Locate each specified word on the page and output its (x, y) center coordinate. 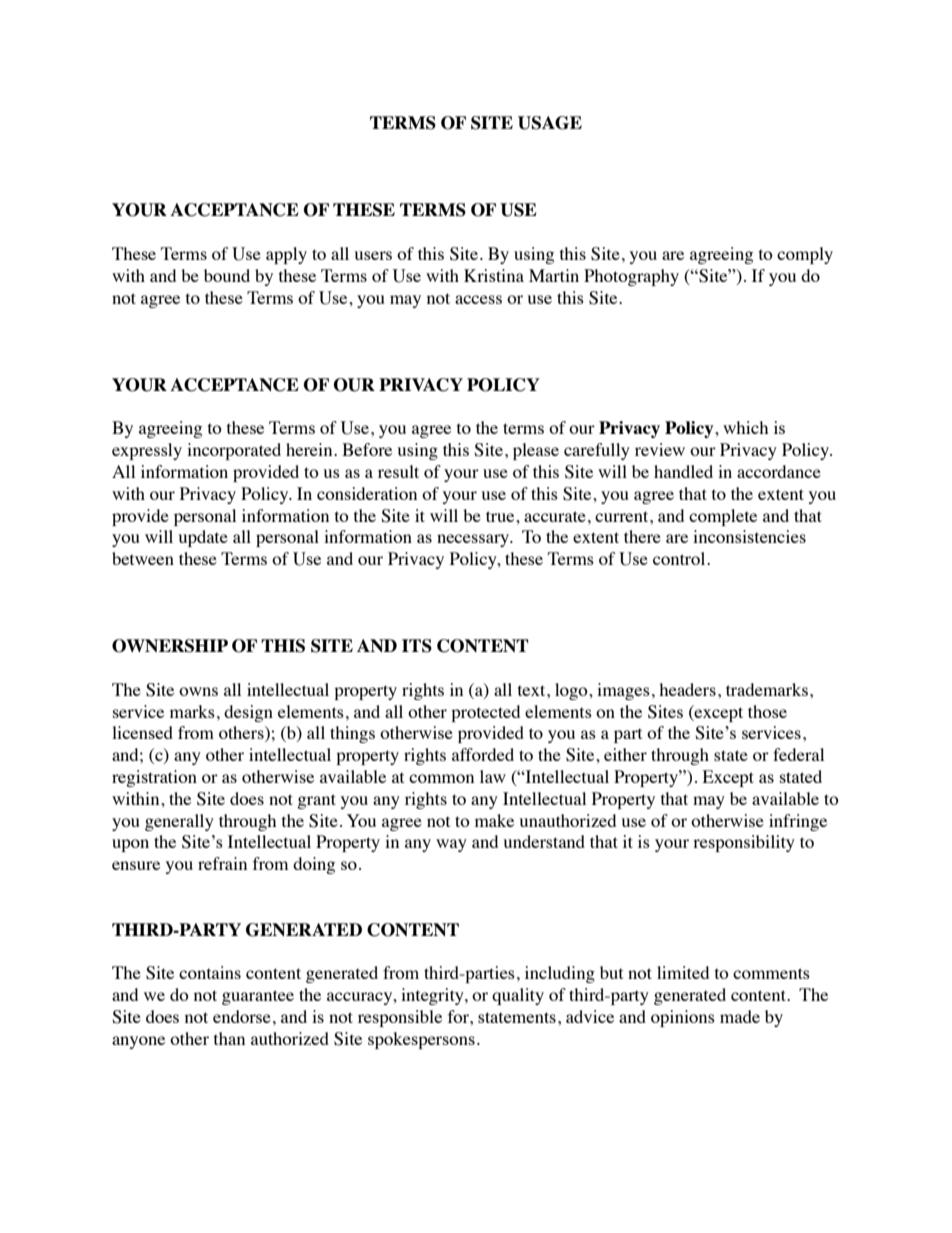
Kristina (494, 275)
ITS (417, 646)
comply (805, 255)
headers (687, 689)
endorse (242, 1016)
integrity (433, 996)
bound (227, 275)
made (740, 1016)
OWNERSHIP (170, 646)
